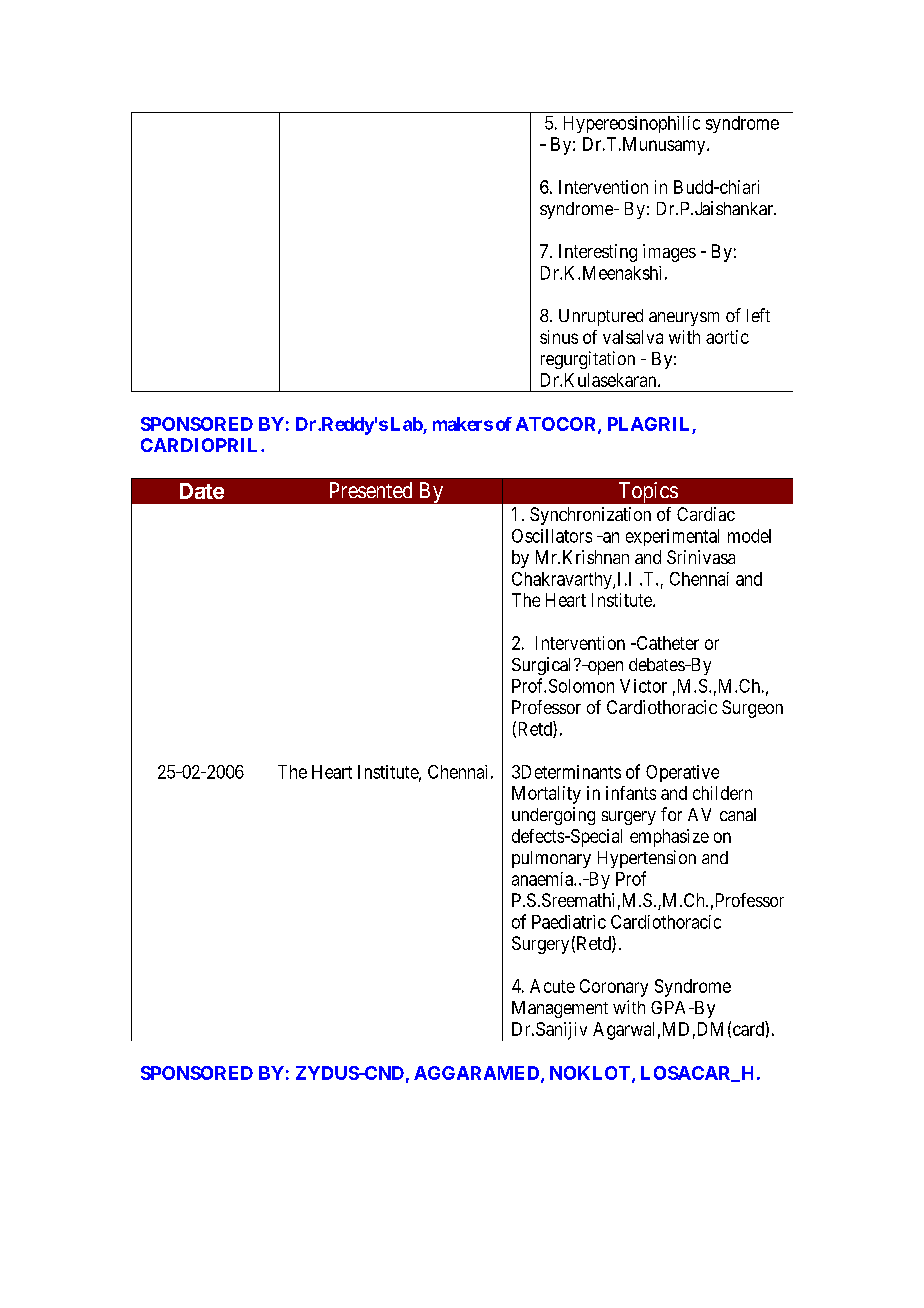  I want to click on images, so click(669, 253).
